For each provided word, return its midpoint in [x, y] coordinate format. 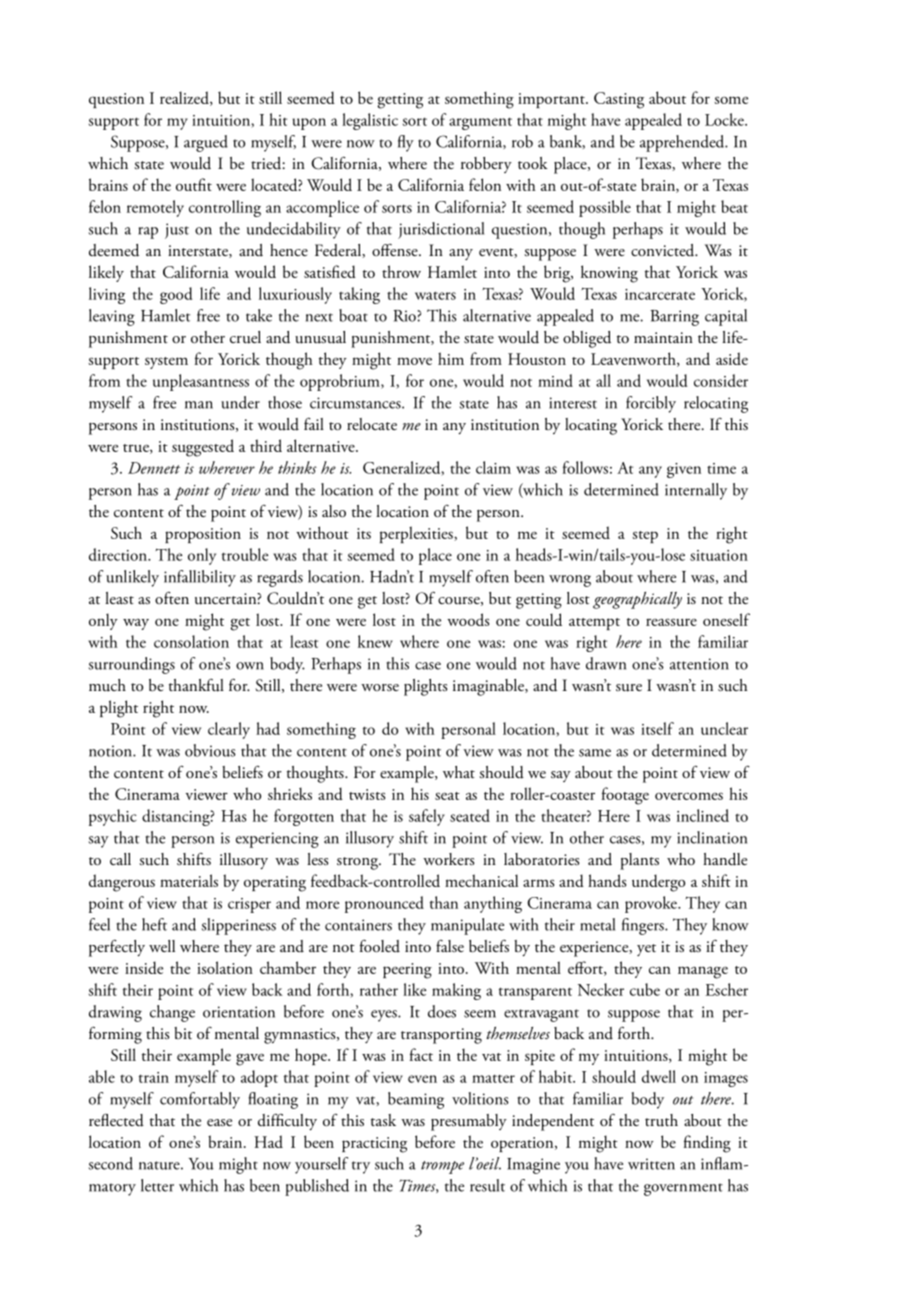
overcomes [689, 796]
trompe [442, 1167]
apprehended [683, 143]
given [684, 470]
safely [427, 817]
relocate [372, 424]
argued [206, 143]
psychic [113, 817]
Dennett [154, 468]
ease [219, 1123]
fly [406, 143]
